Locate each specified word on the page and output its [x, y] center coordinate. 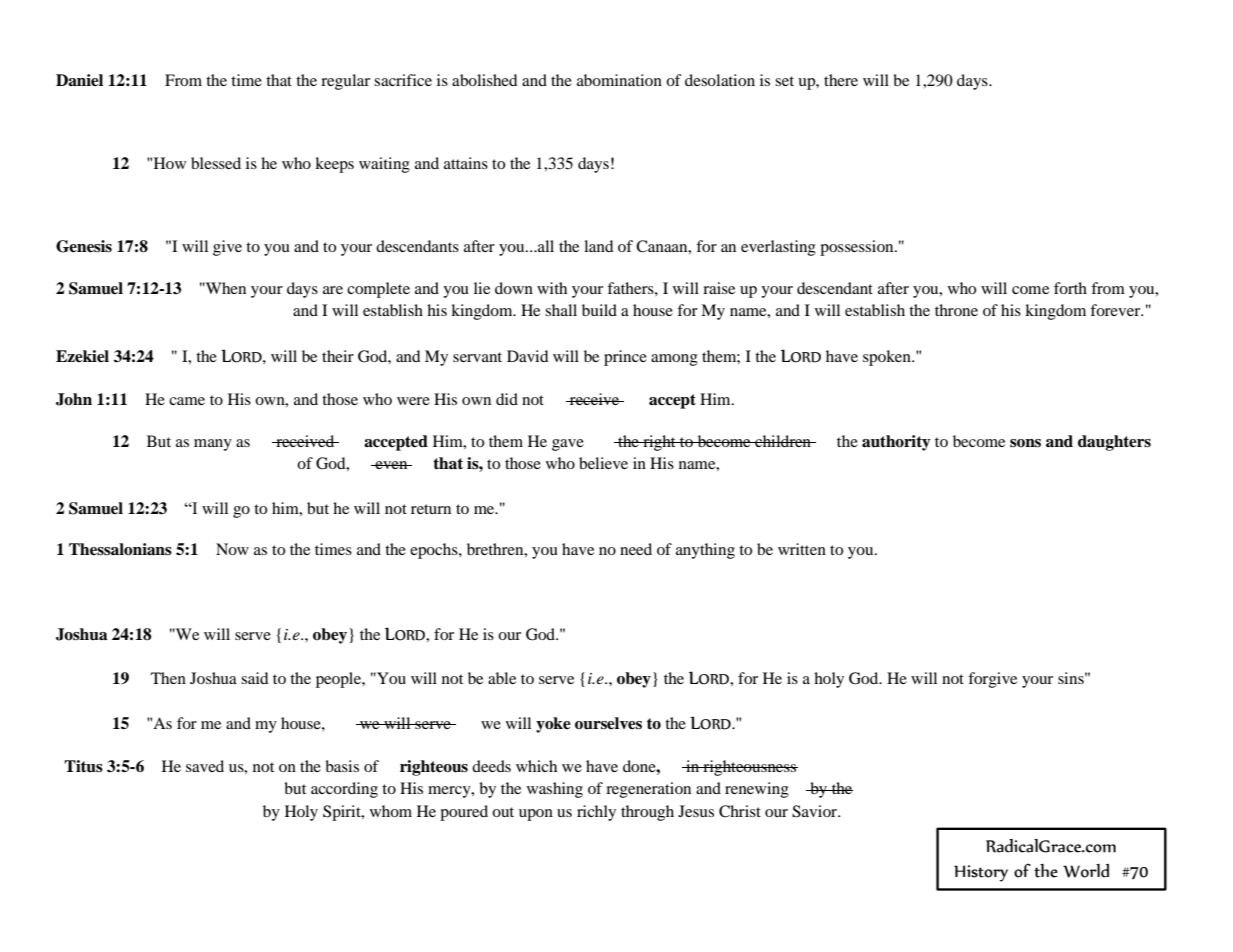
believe [603, 463]
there [841, 80]
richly [596, 813]
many [213, 445]
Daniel [79, 80]
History [981, 873]
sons [1025, 443]
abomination [619, 80]
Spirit [343, 813]
